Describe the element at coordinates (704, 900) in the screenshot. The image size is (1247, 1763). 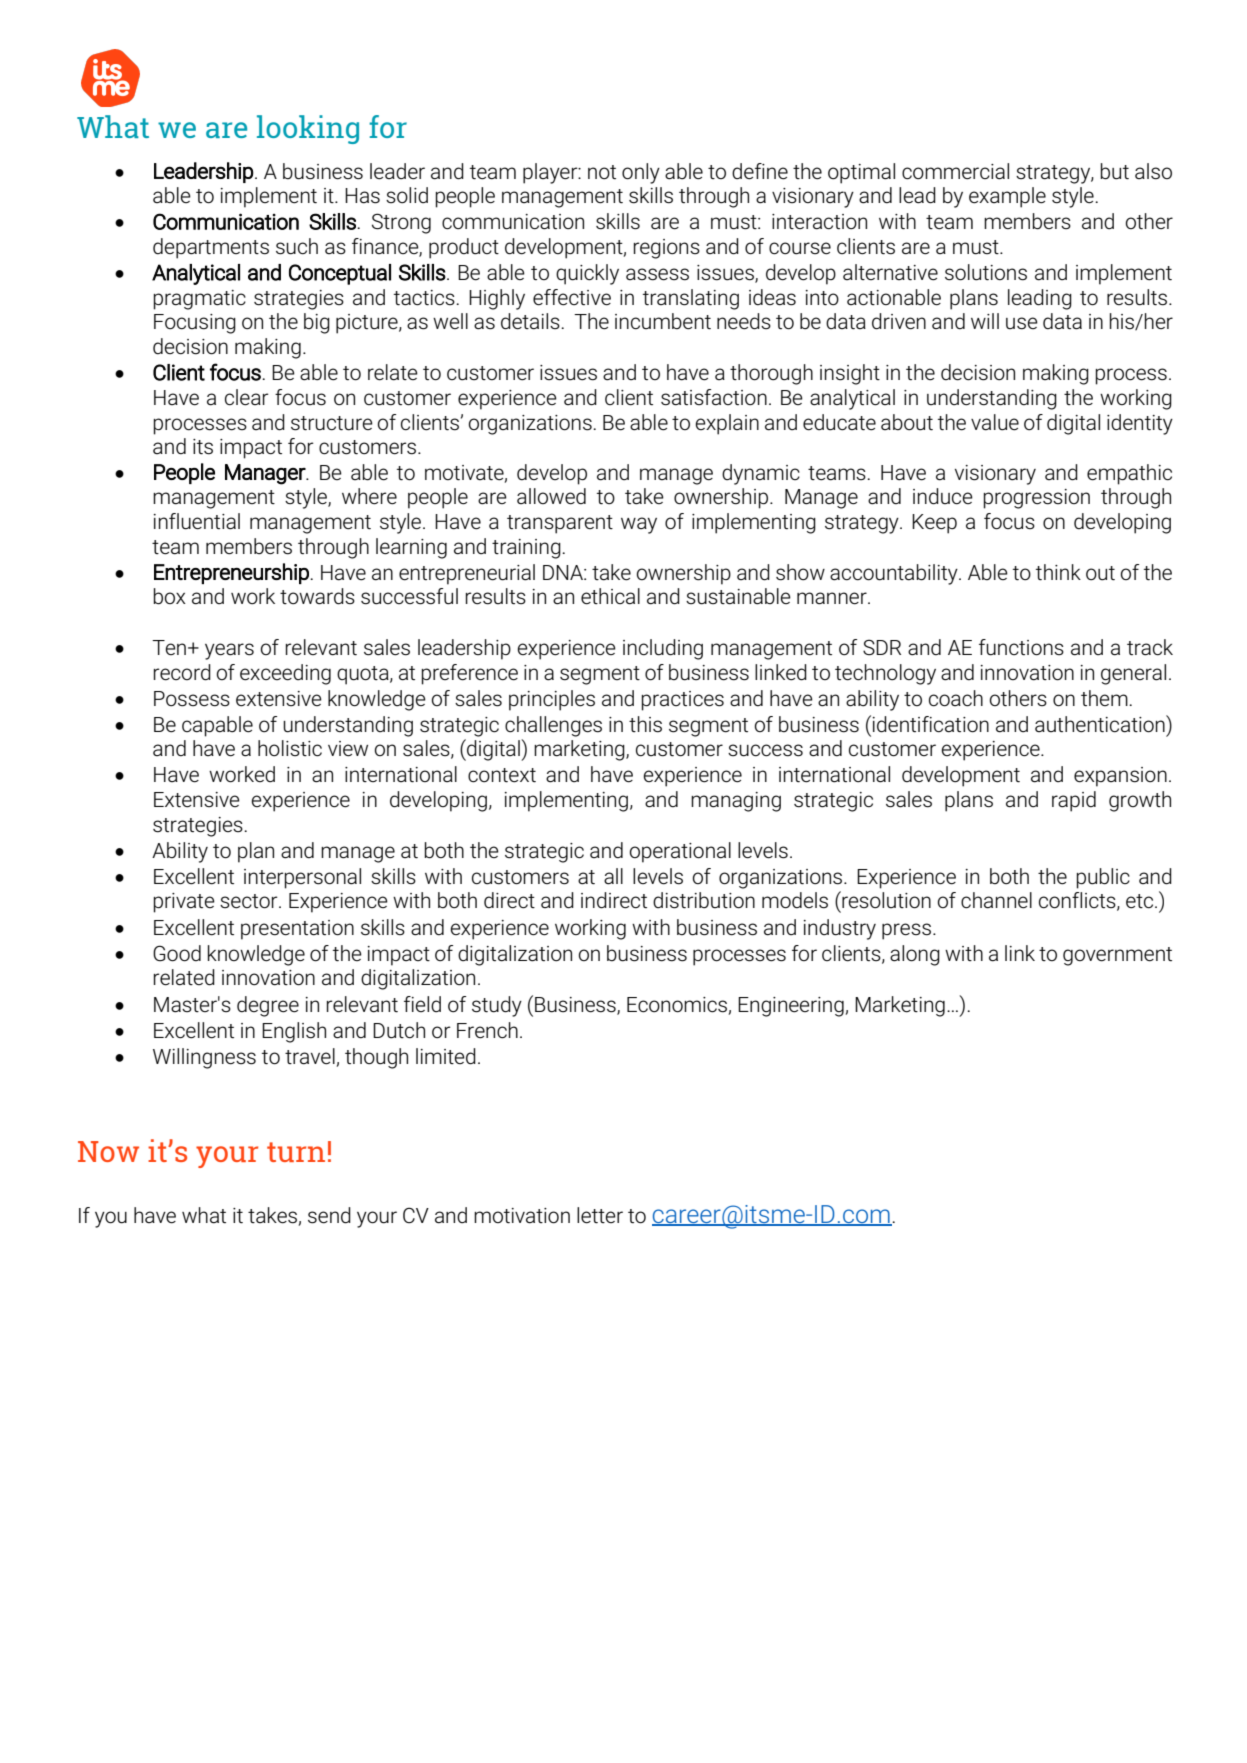
I see `distribution` at that location.
